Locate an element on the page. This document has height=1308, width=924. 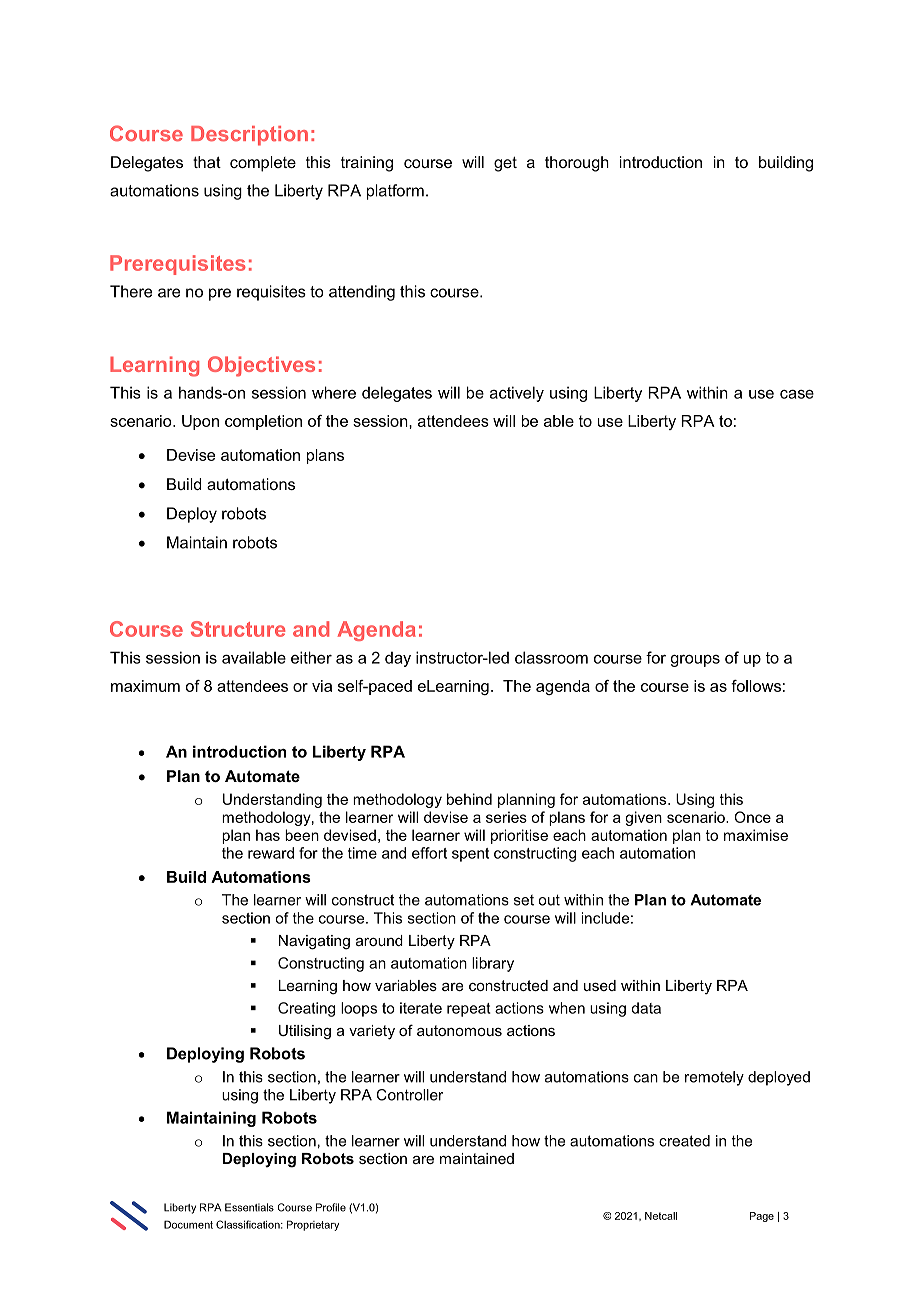
Controller is located at coordinates (409, 1095).
